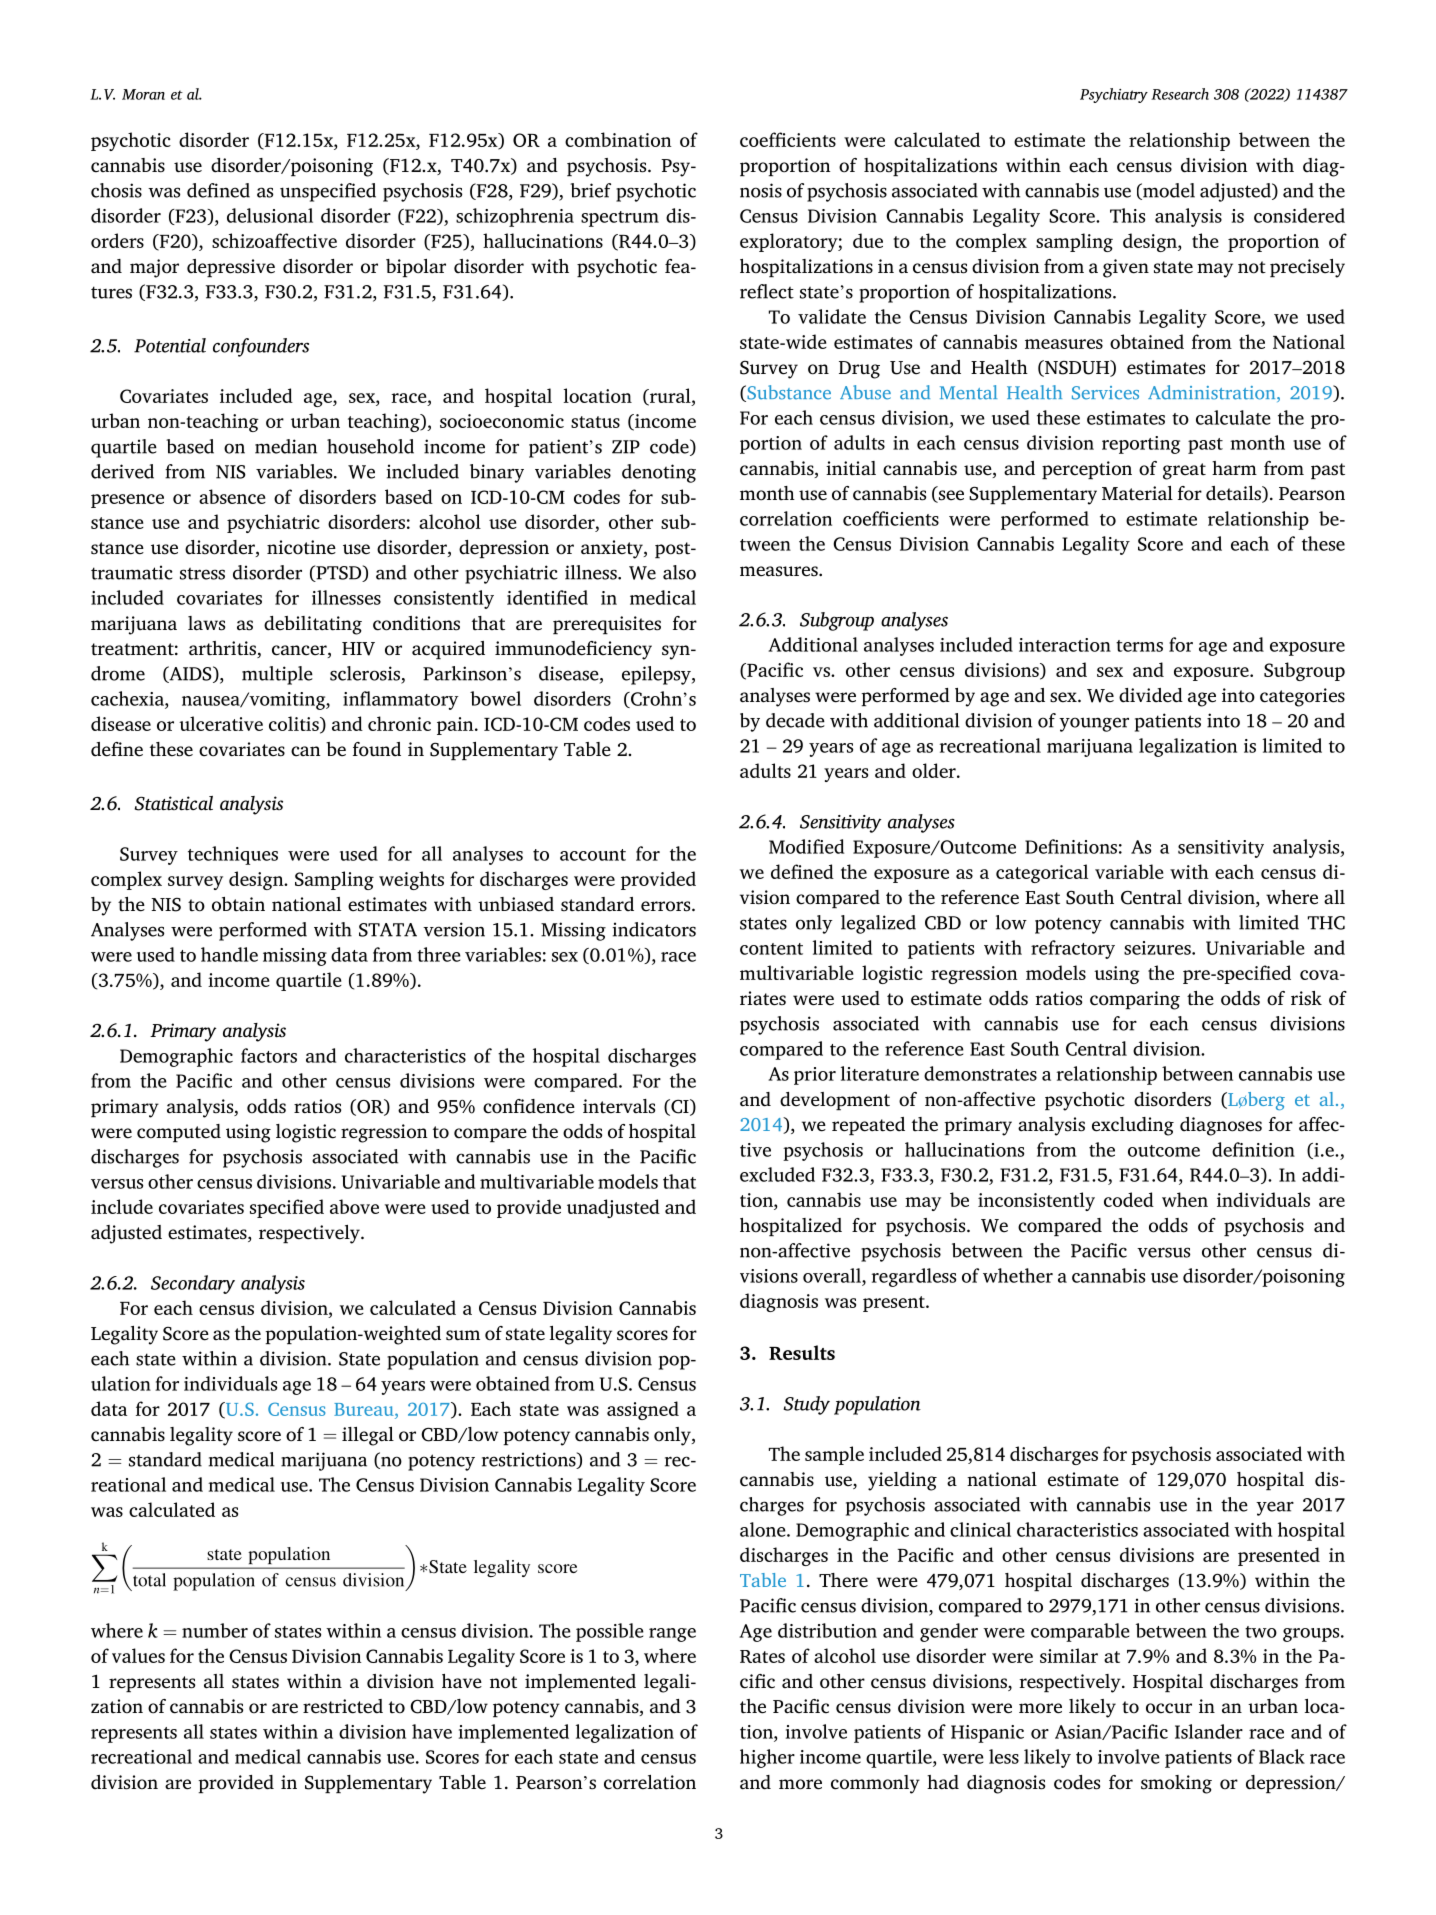 The width and height of the document is (1436, 1915). I want to click on Research, so click(1180, 94).
